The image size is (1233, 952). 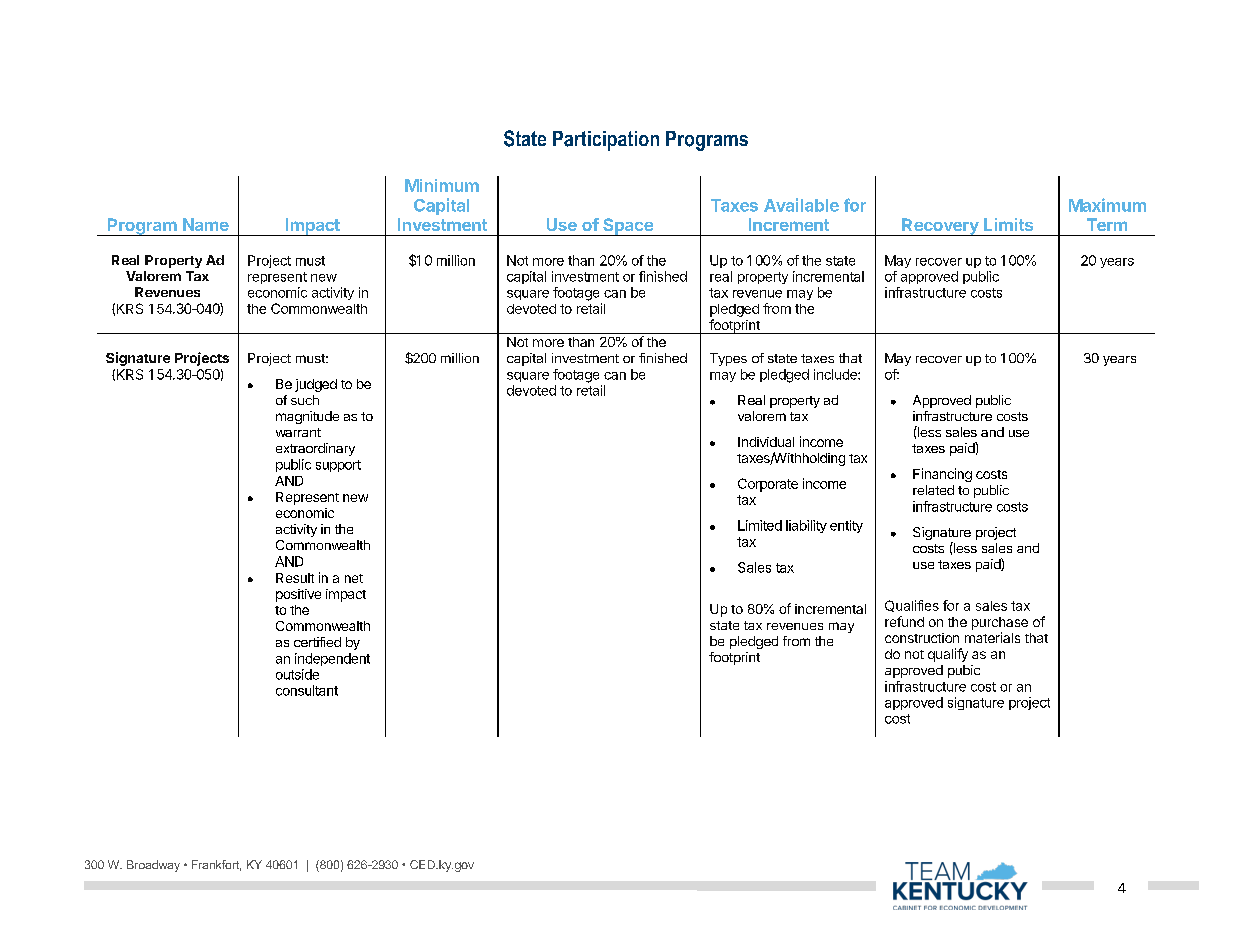 What do you see at coordinates (836, 374) in the screenshot?
I see `include` at bounding box center [836, 374].
